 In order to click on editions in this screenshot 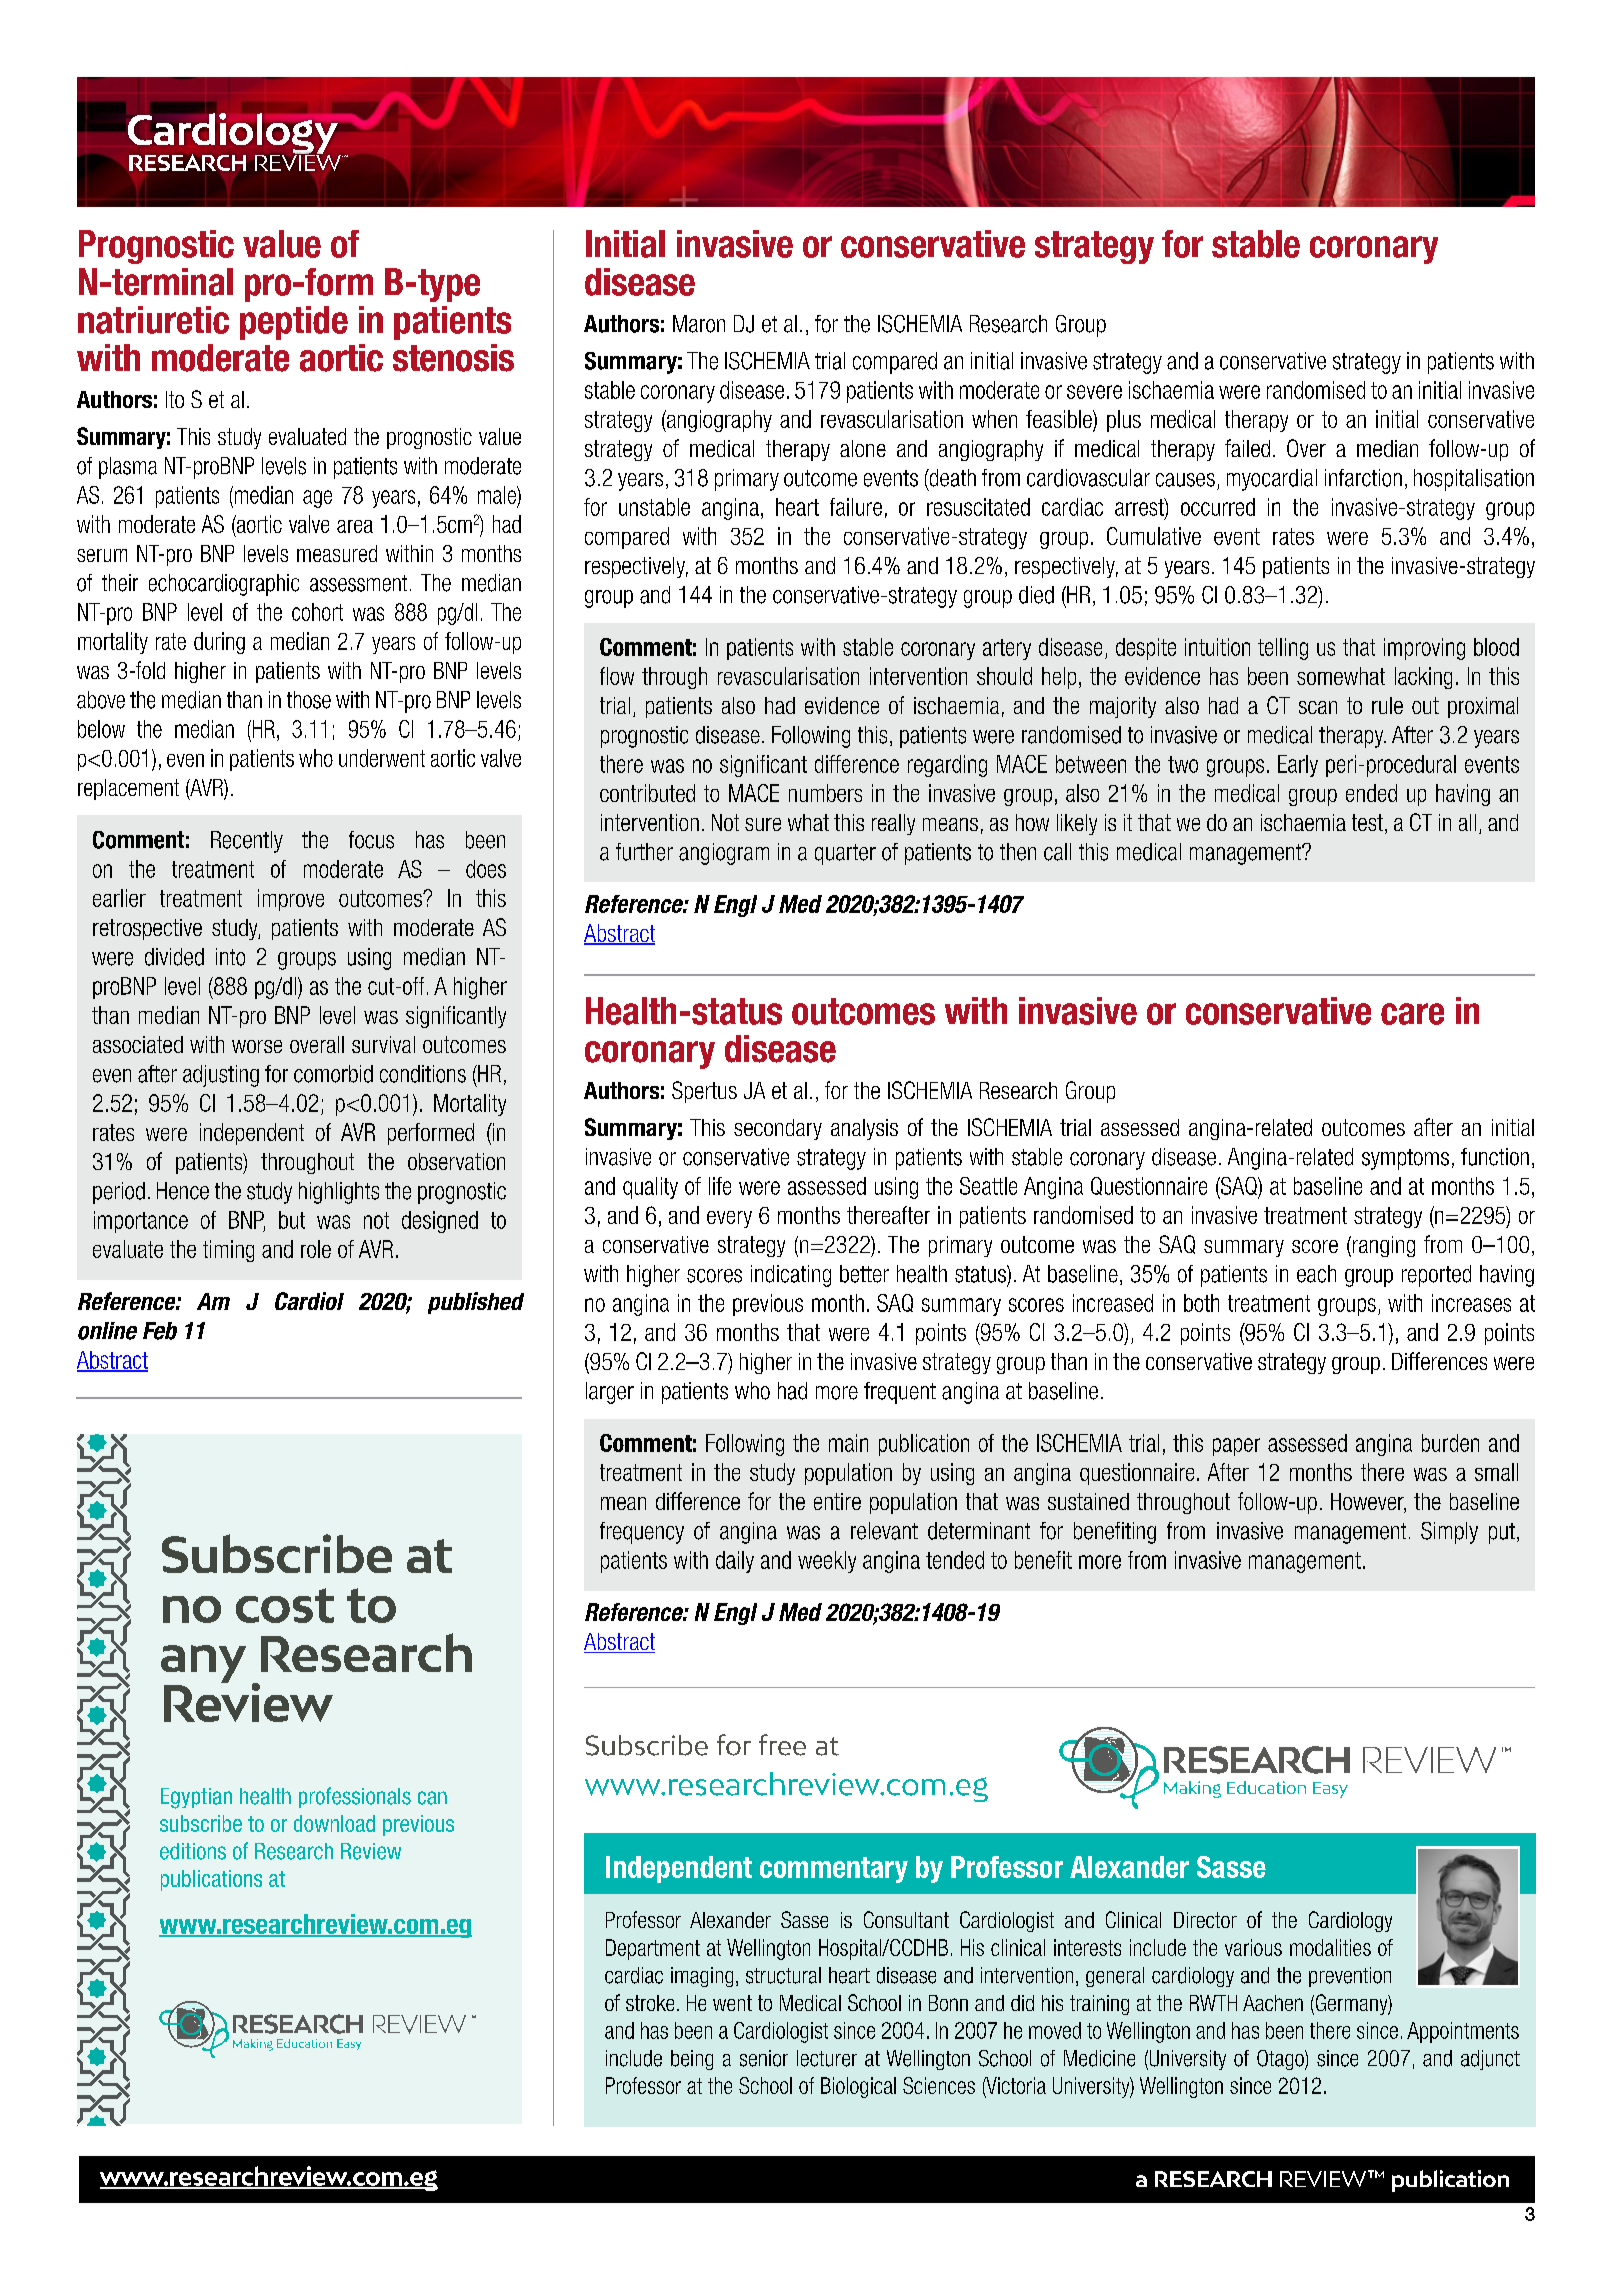, I will do `click(193, 1851)`.
